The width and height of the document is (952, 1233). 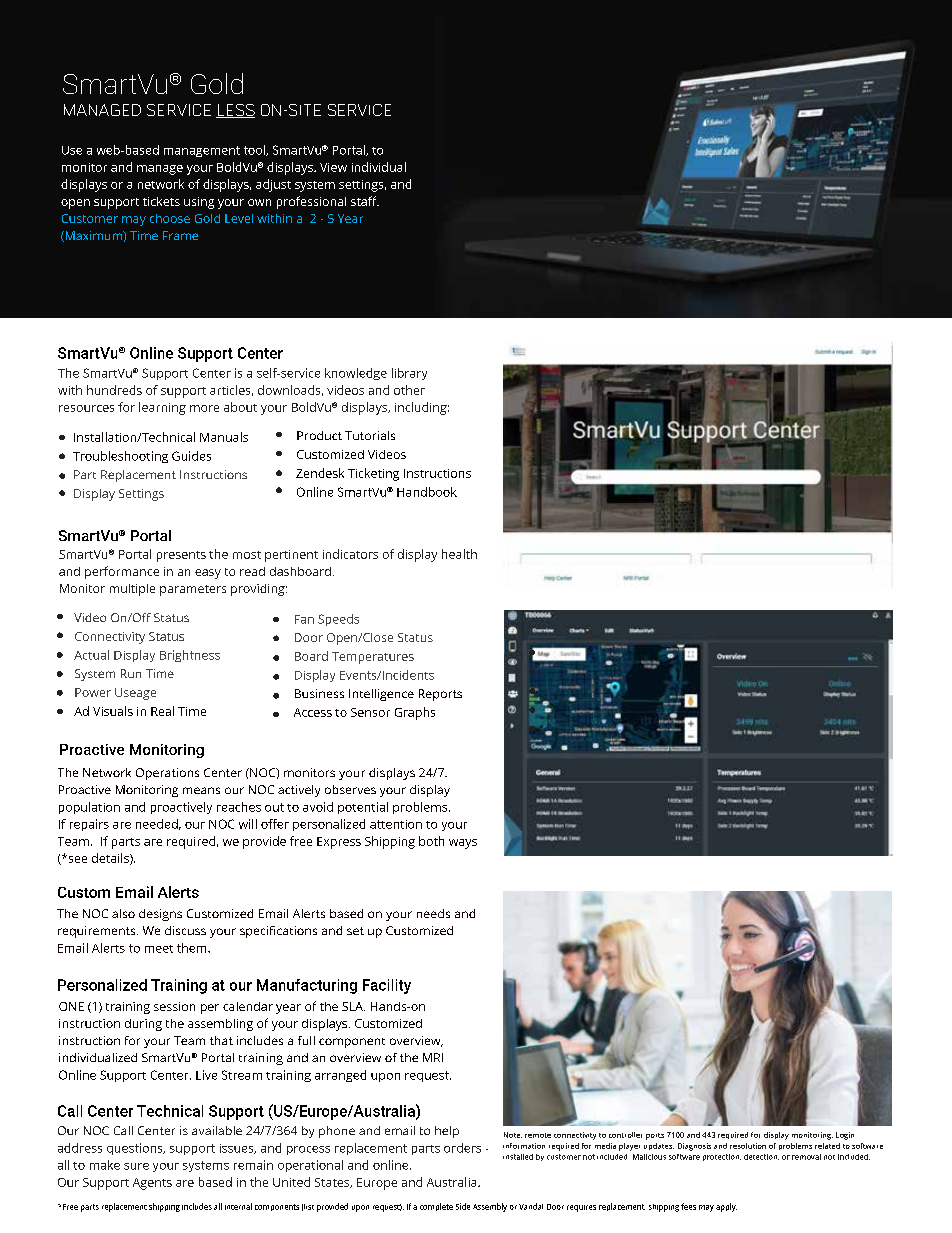 I want to click on orders, so click(x=462, y=1148).
